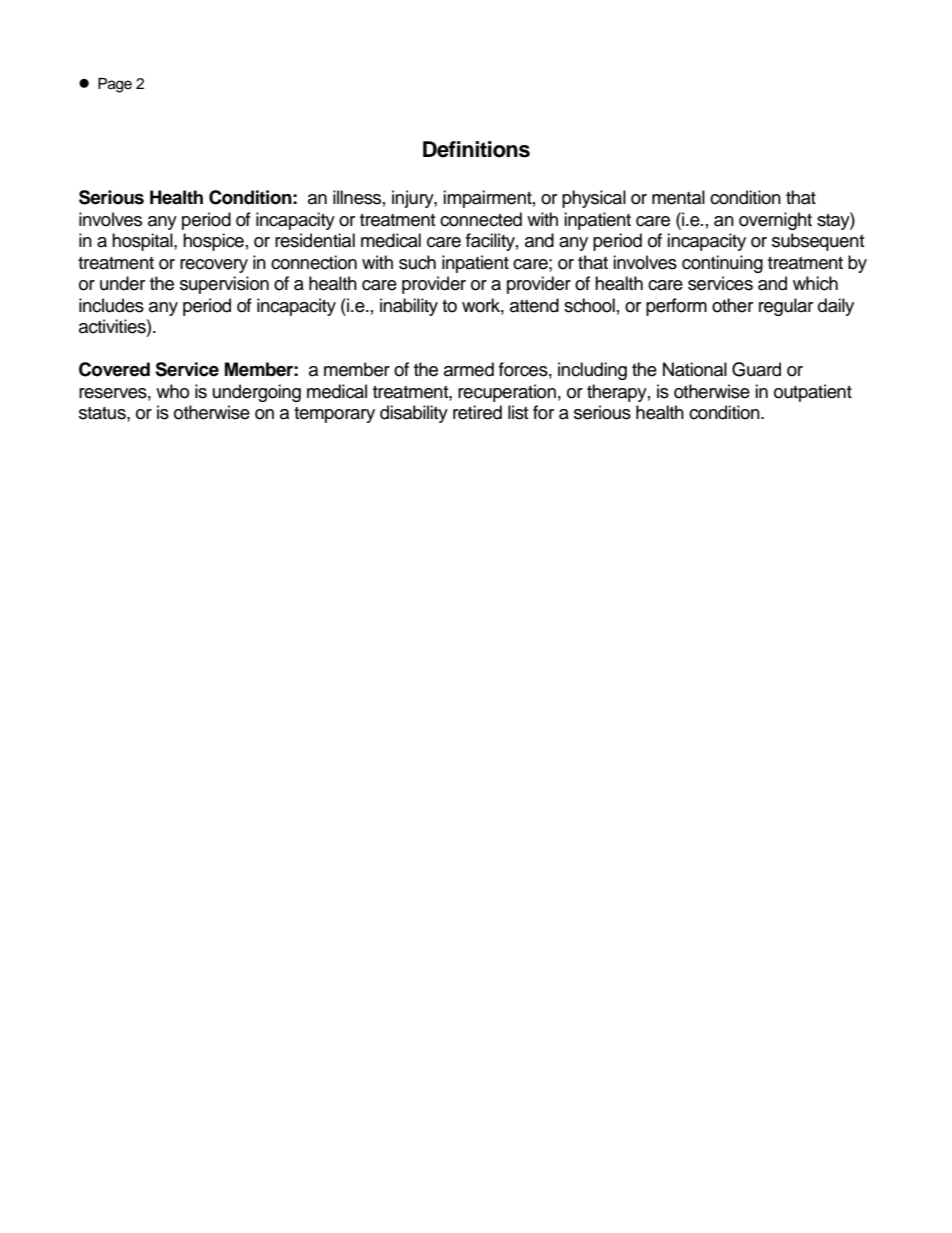 The width and height of the image is (952, 1233). I want to click on overnight, so click(775, 221).
